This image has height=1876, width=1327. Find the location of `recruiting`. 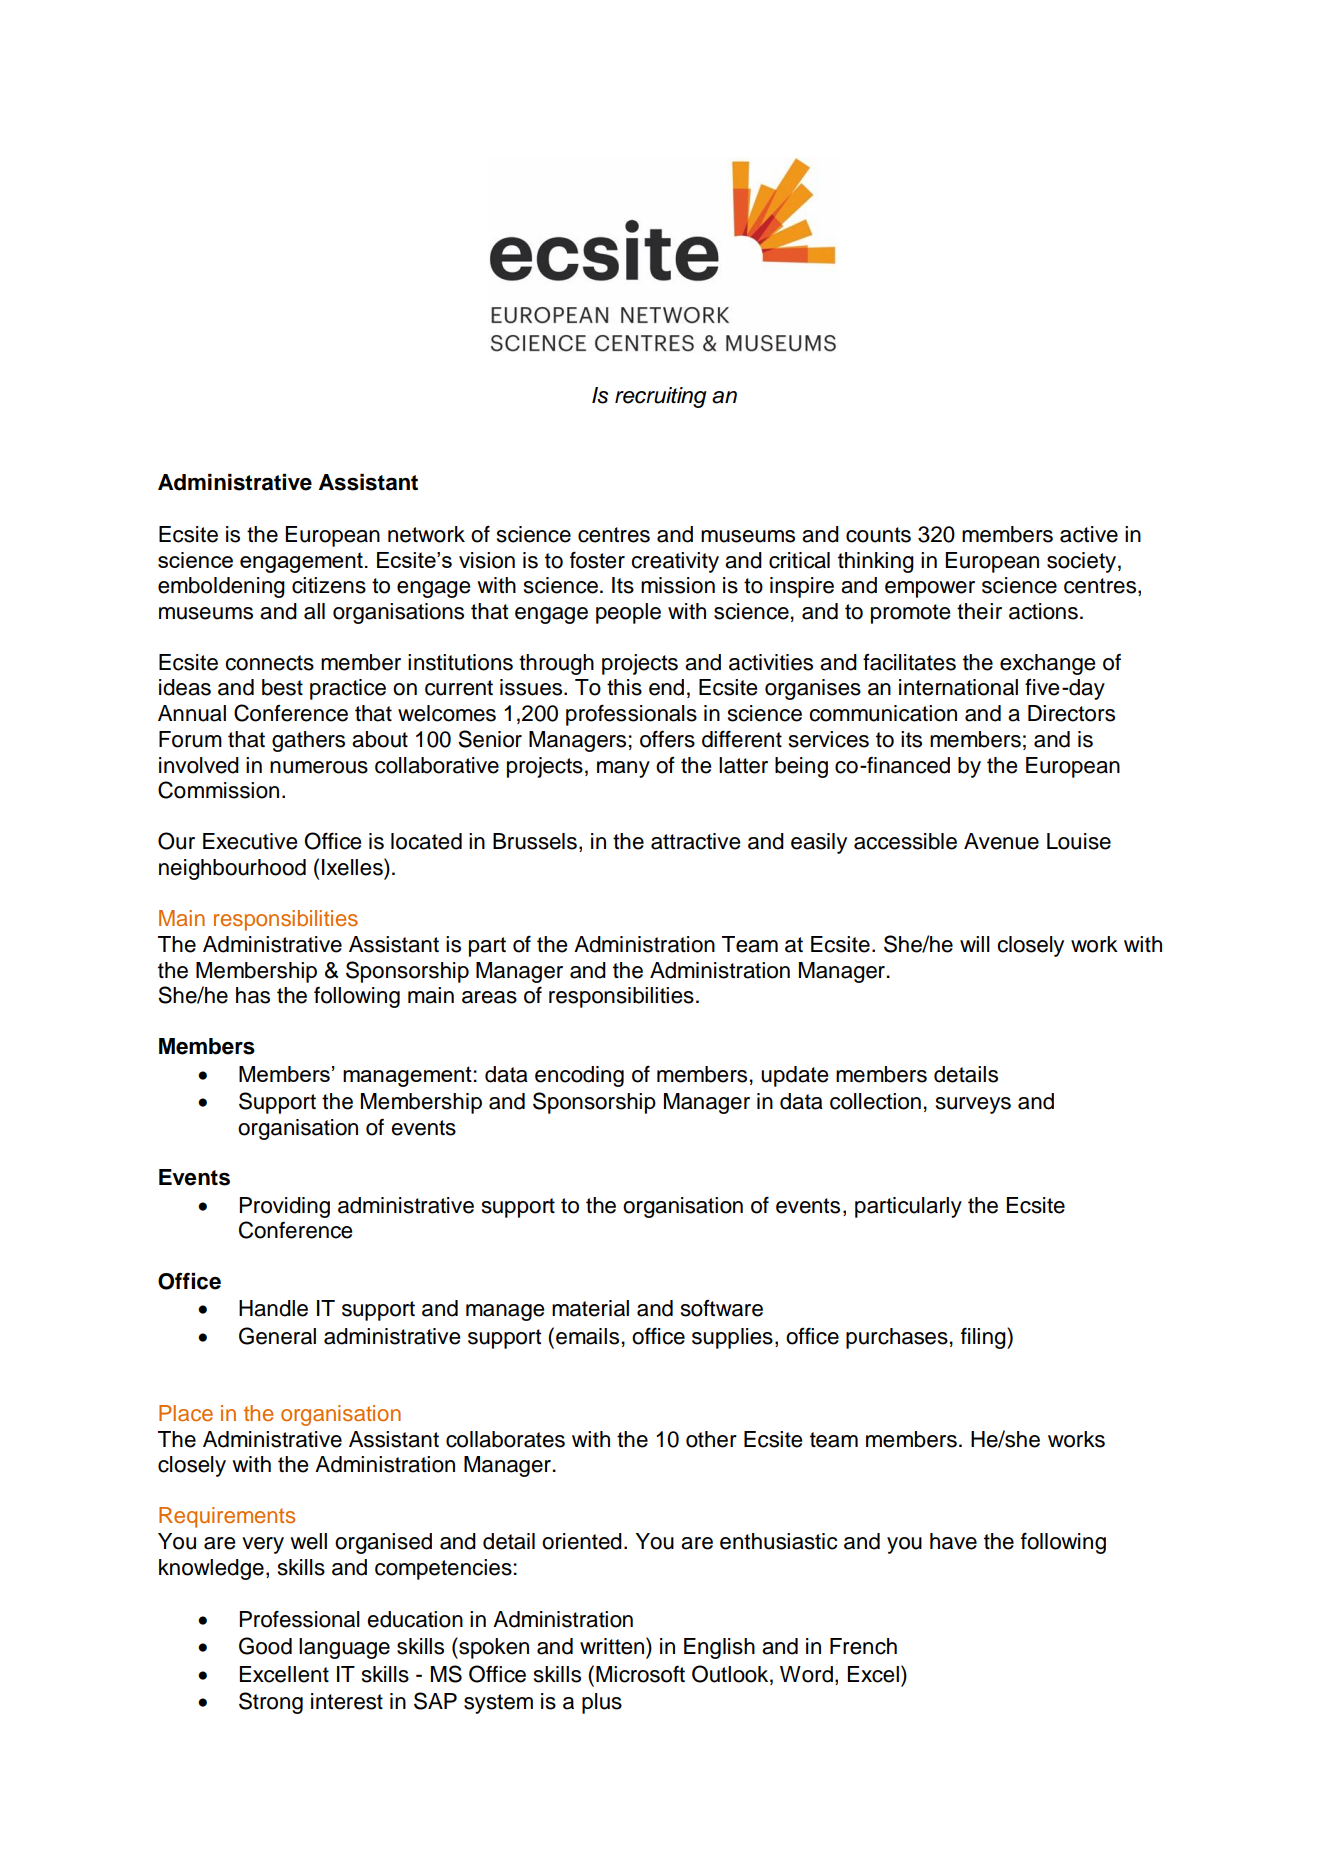

recruiting is located at coordinates (661, 397).
